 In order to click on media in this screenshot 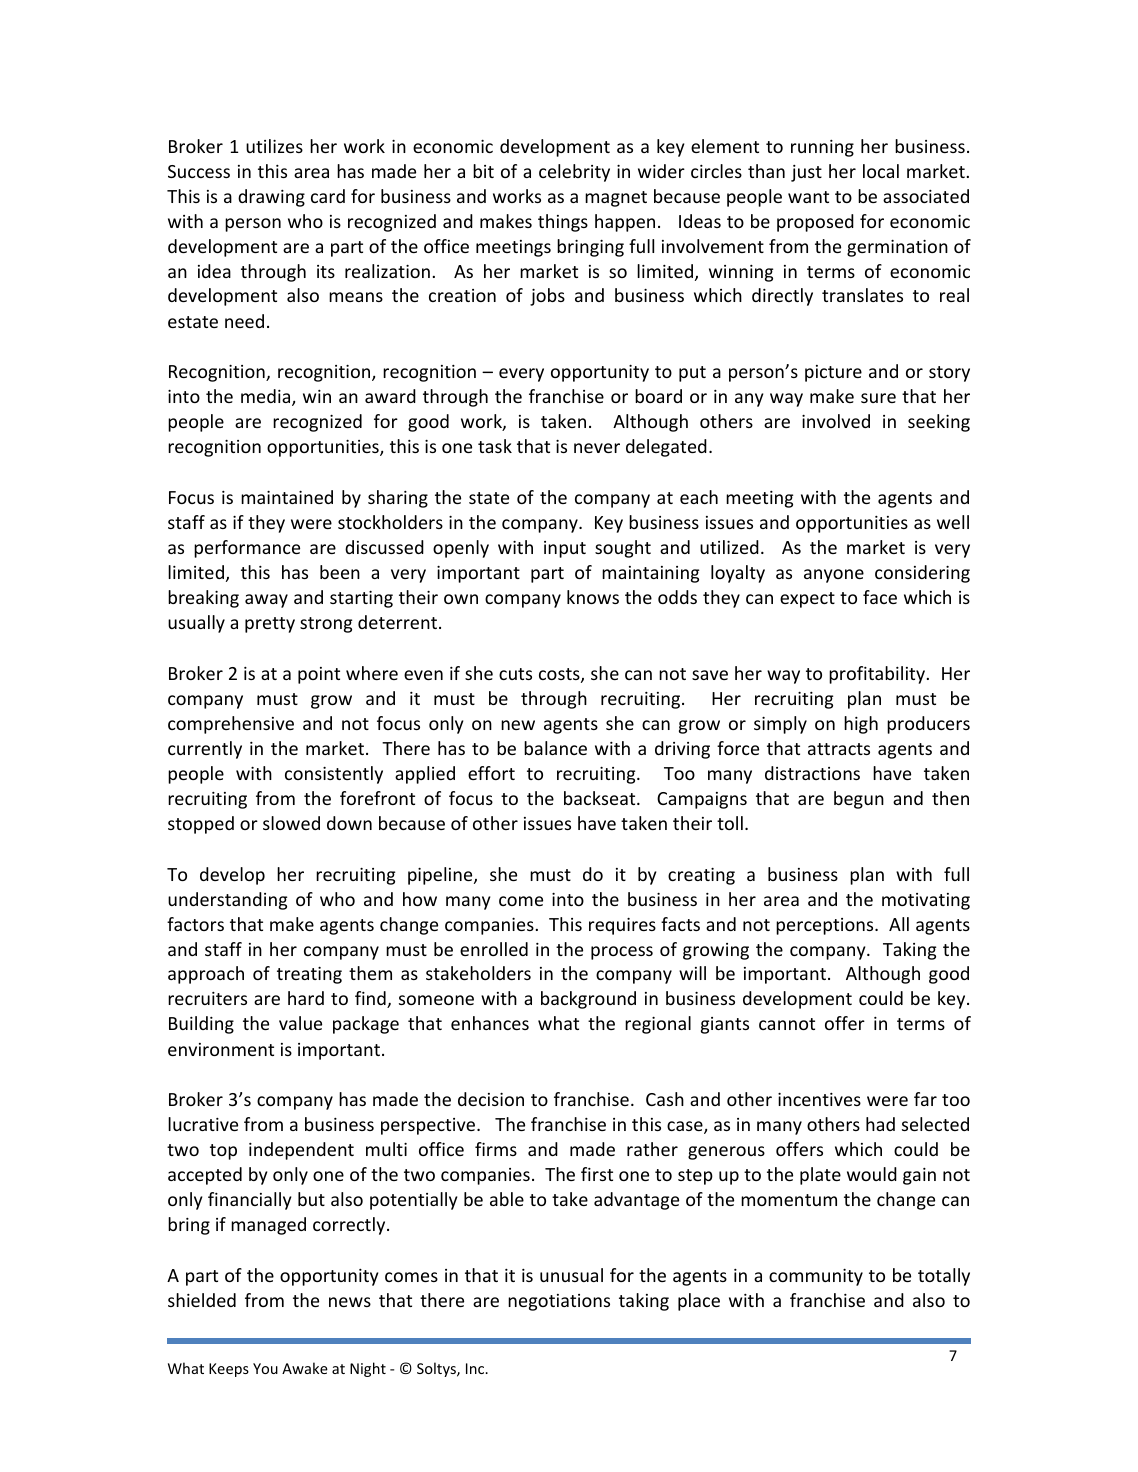, I will do `click(267, 397)`.
